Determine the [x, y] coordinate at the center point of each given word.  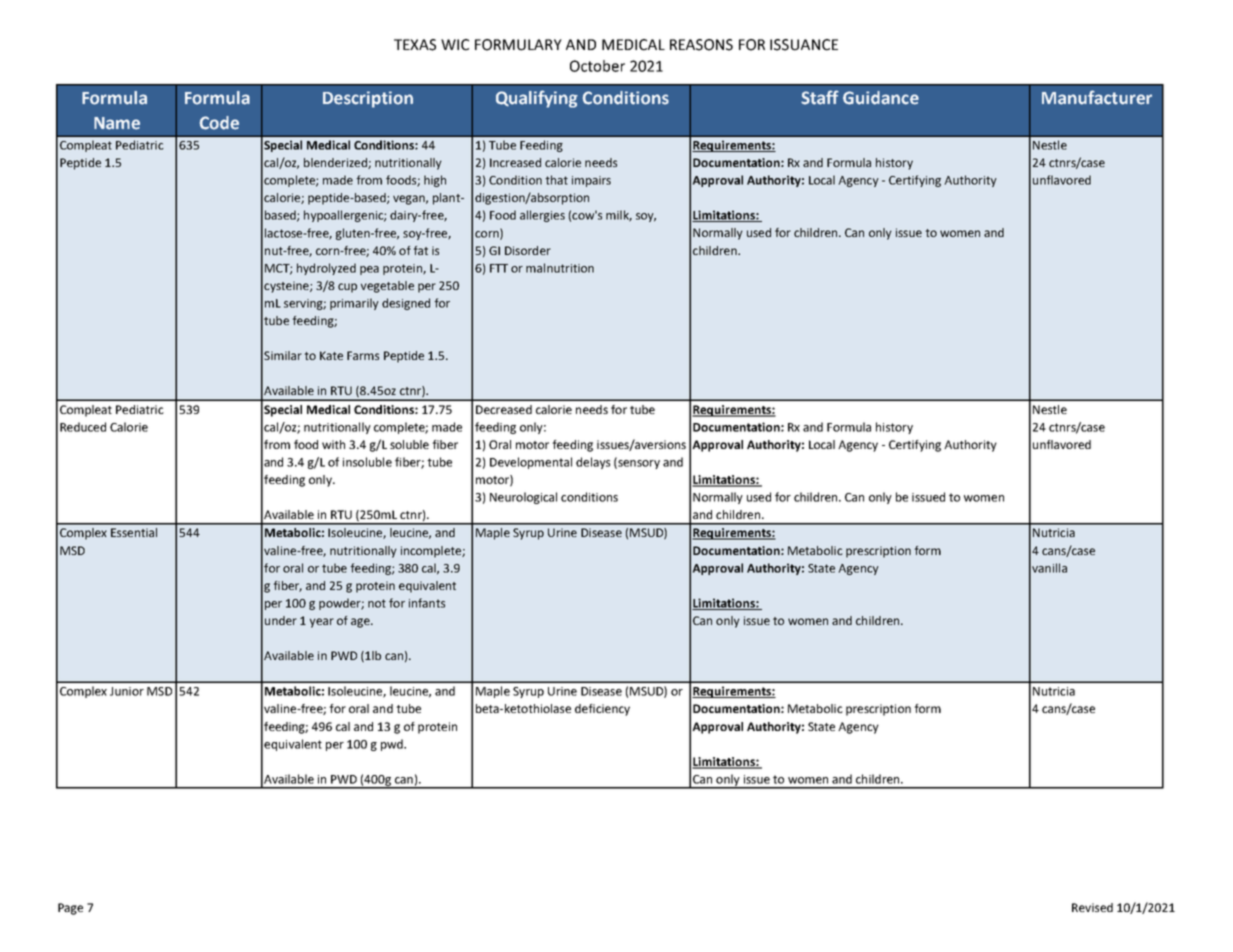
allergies [542, 216]
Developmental [531, 463]
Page [70, 909]
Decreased [504, 409]
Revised [1092, 907]
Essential [134, 532]
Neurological [523, 498]
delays [593, 463]
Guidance [881, 98]
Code [219, 123]
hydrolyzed [326, 269]
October [597, 66]
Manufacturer [1097, 97]
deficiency [602, 710]
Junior [127, 691]
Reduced [83, 427]
